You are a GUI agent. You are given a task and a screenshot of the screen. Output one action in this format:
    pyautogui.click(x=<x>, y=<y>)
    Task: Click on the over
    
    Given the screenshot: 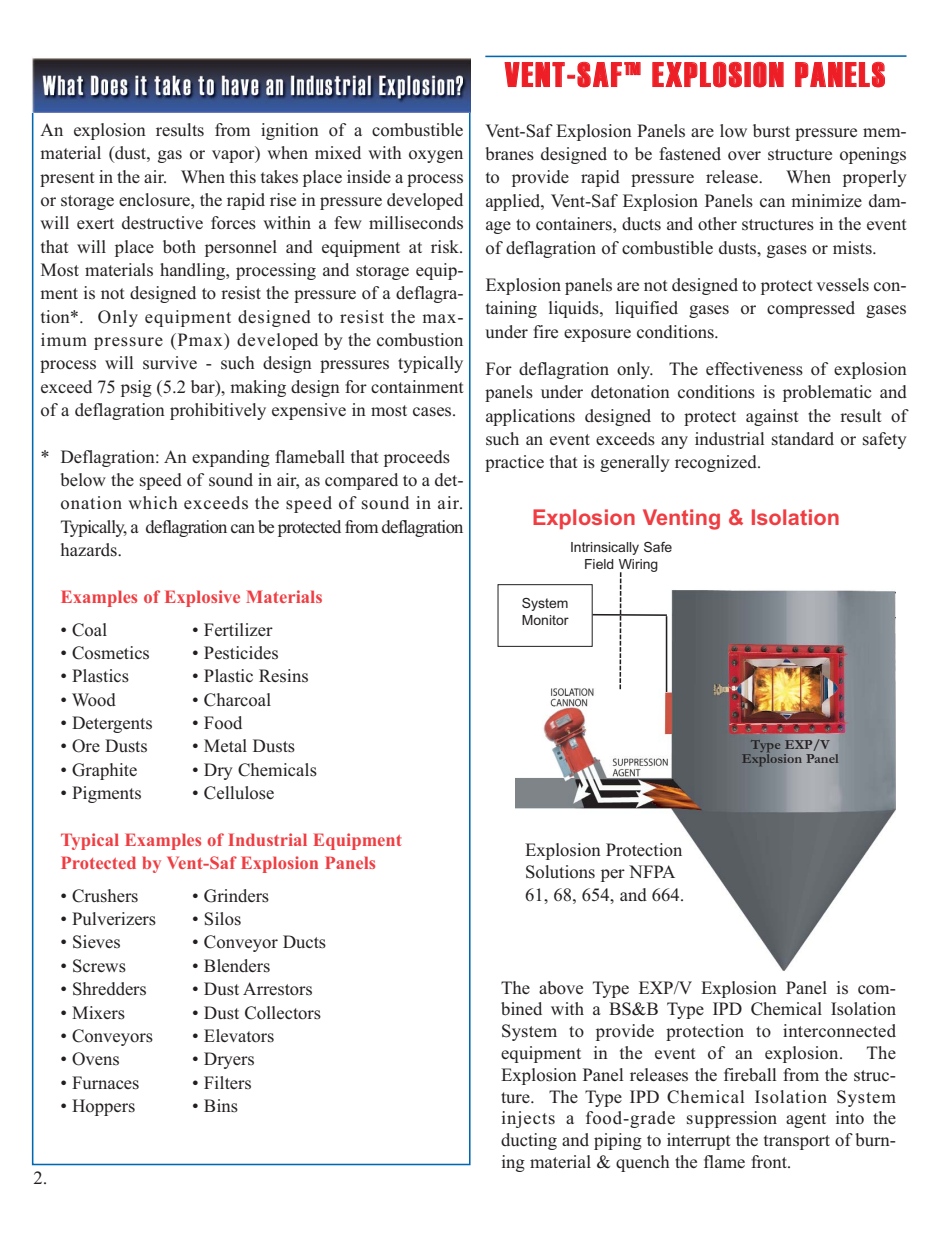 What is the action you would take?
    pyautogui.click(x=744, y=156)
